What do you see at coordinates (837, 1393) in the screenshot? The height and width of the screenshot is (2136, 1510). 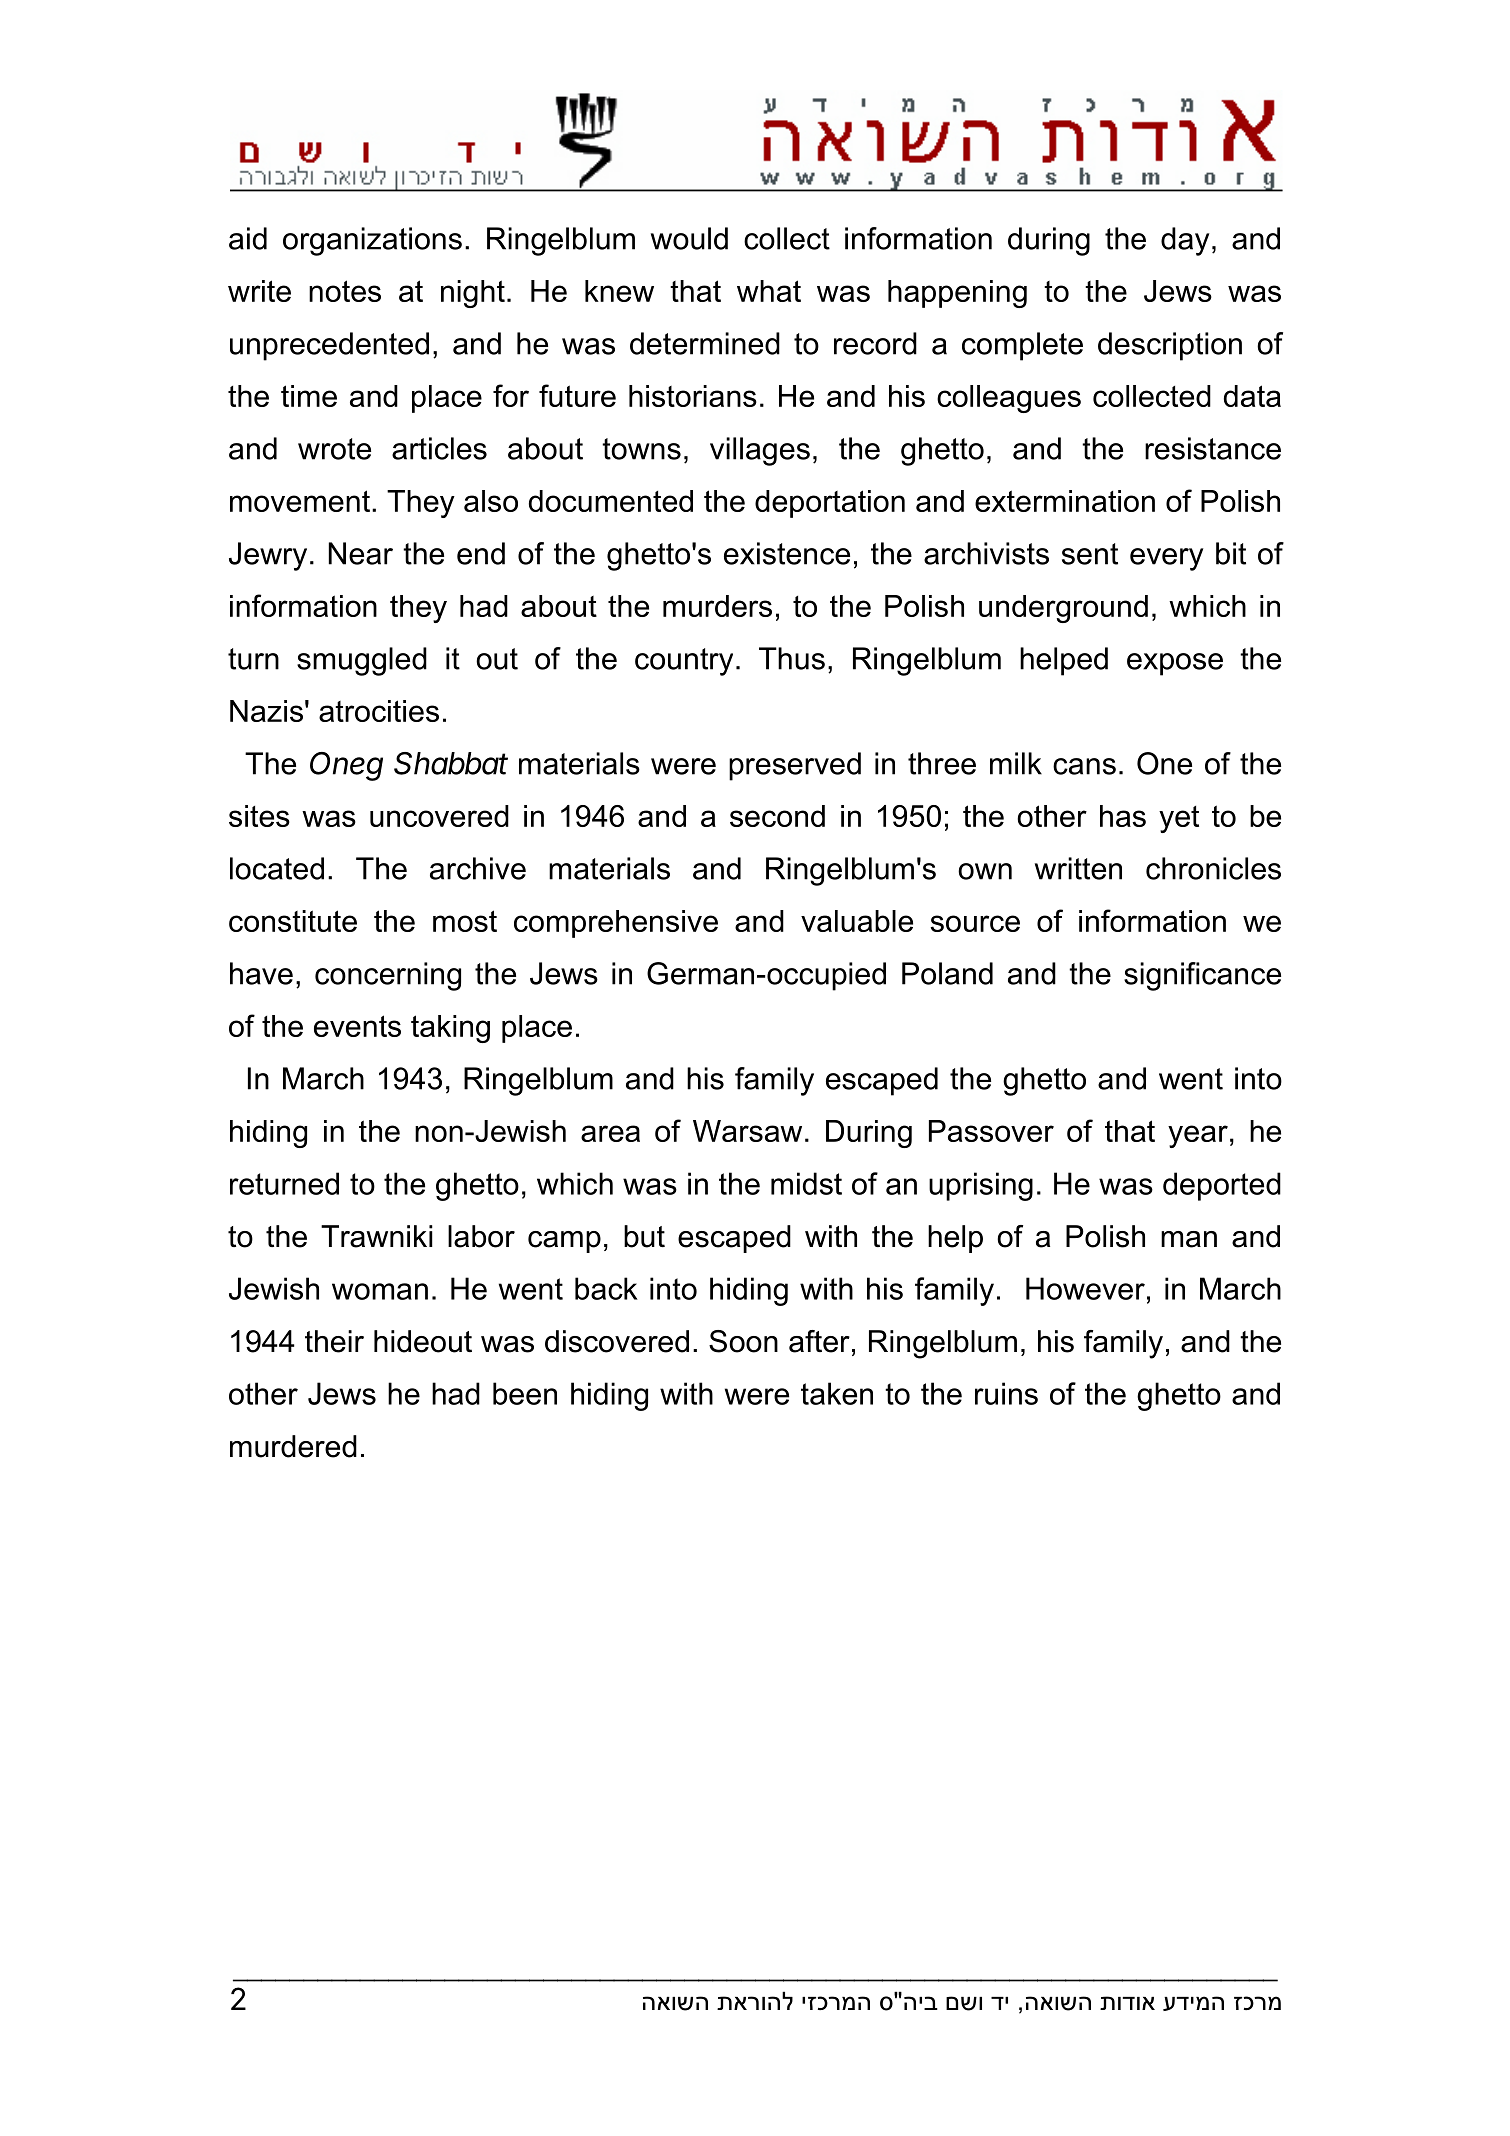 I see `taken` at bounding box center [837, 1393].
